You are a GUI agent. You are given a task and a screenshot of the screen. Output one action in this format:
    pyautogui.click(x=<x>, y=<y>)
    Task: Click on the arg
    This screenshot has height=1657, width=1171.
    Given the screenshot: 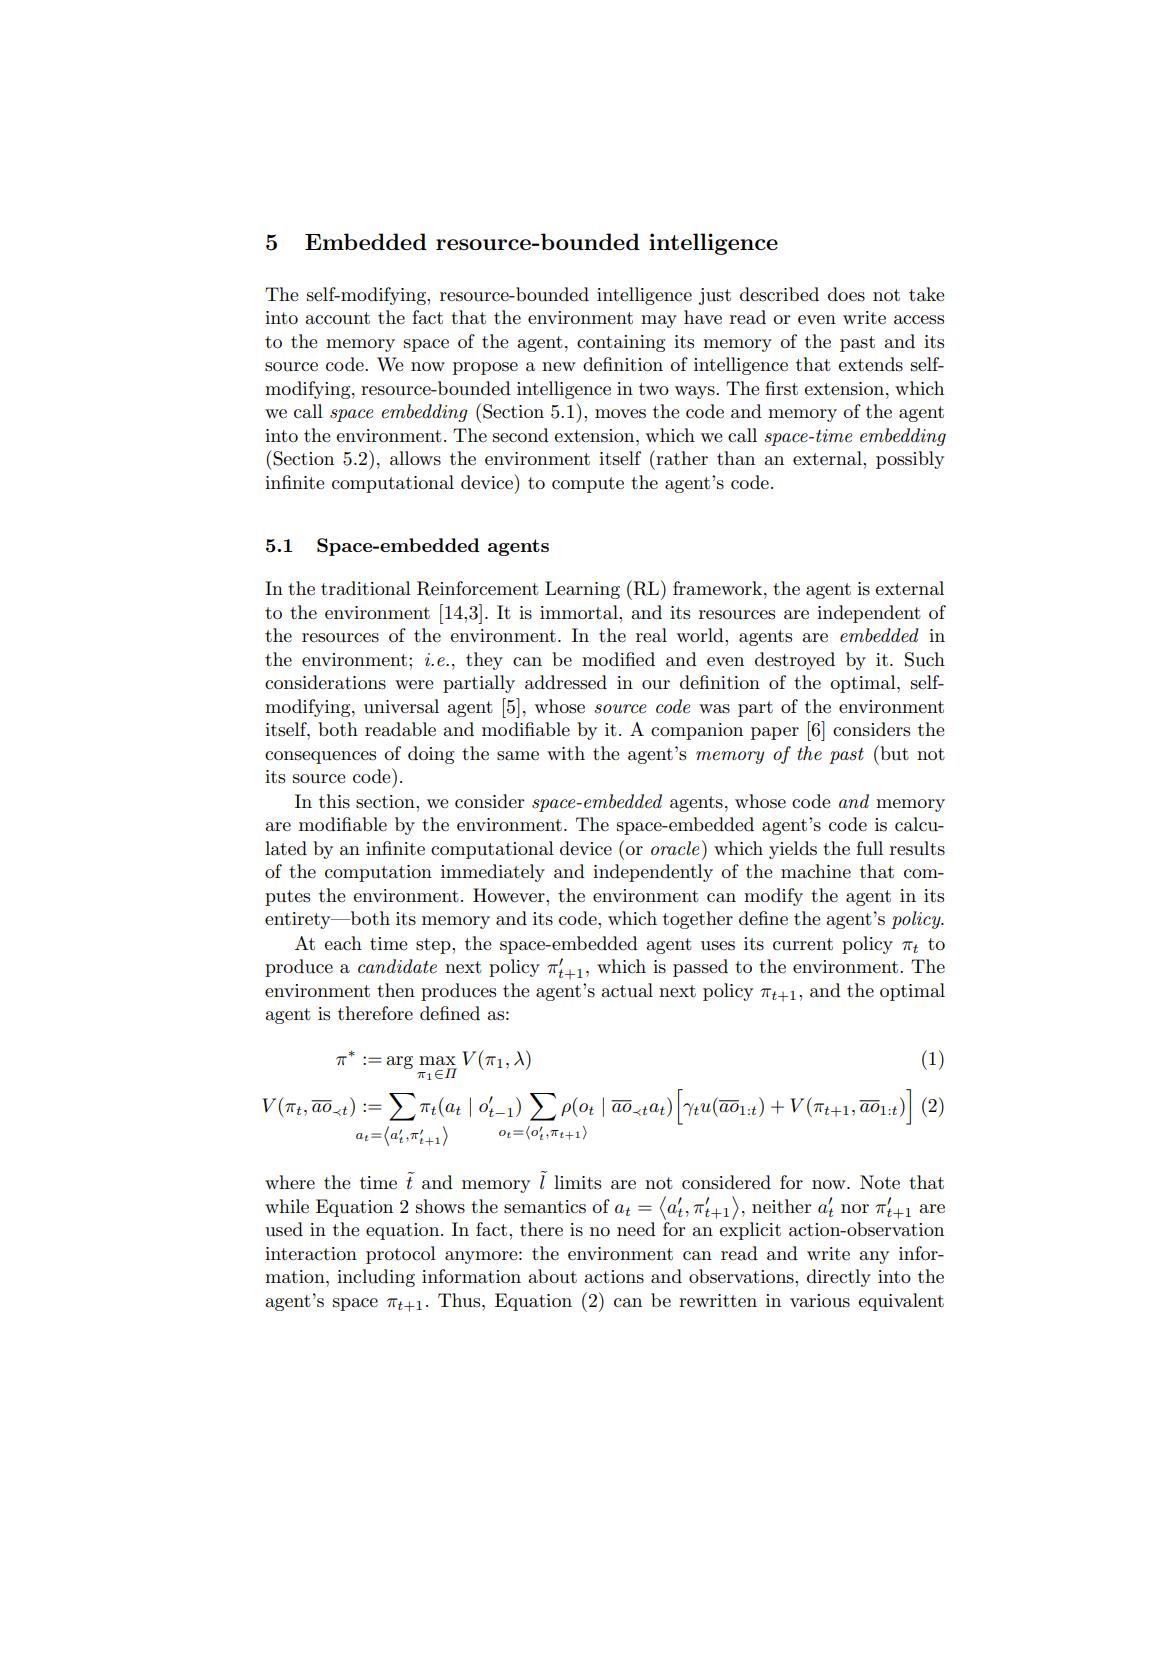 What is the action you would take?
    pyautogui.click(x=399, y=1062)
